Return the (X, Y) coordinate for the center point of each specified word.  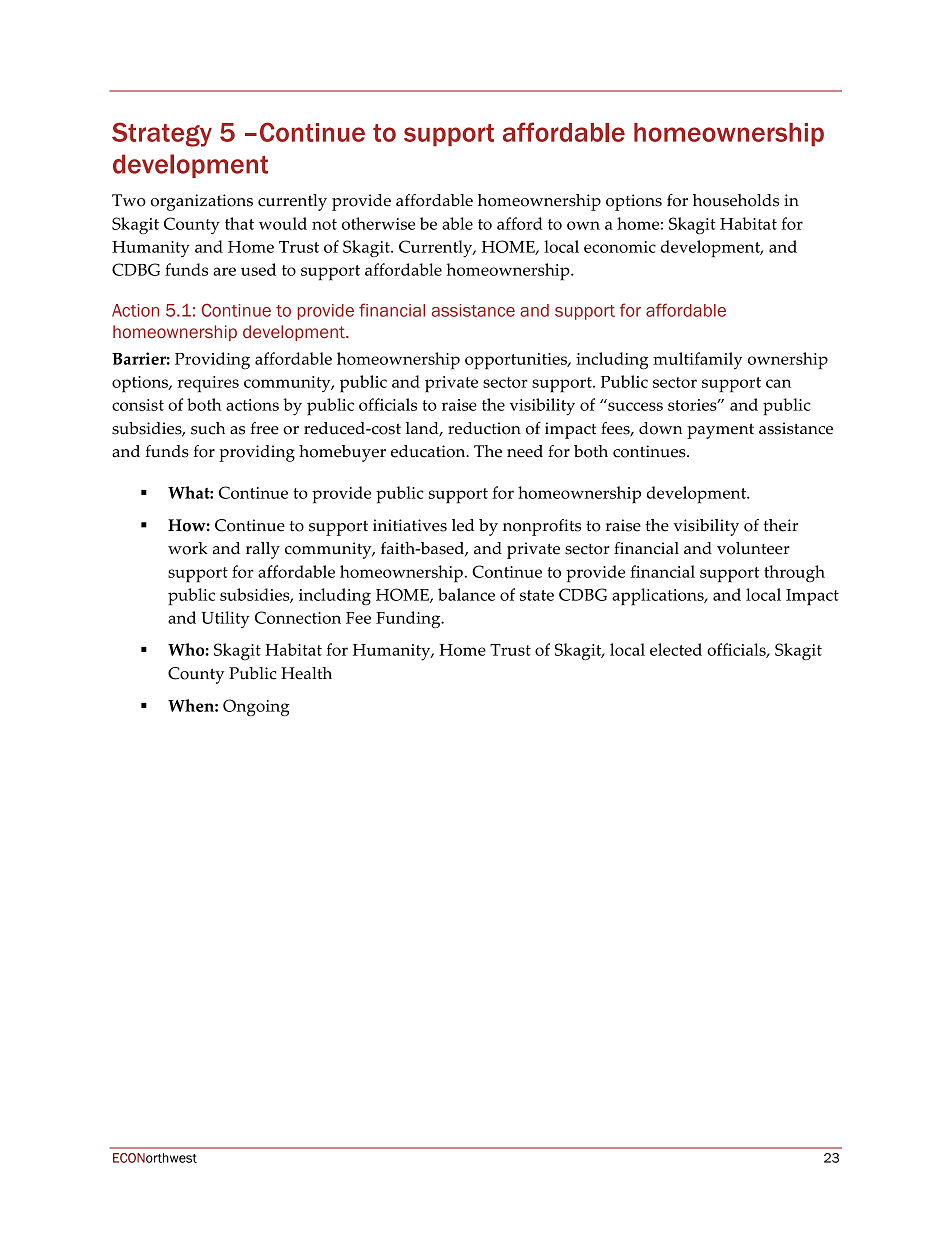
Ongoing (256, 708)
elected (676, 649)
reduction (484, 428)
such (208, 428)
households (736, 200)
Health (306, 673)
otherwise (378, 223)
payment (720, 431)
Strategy (162, 134)
